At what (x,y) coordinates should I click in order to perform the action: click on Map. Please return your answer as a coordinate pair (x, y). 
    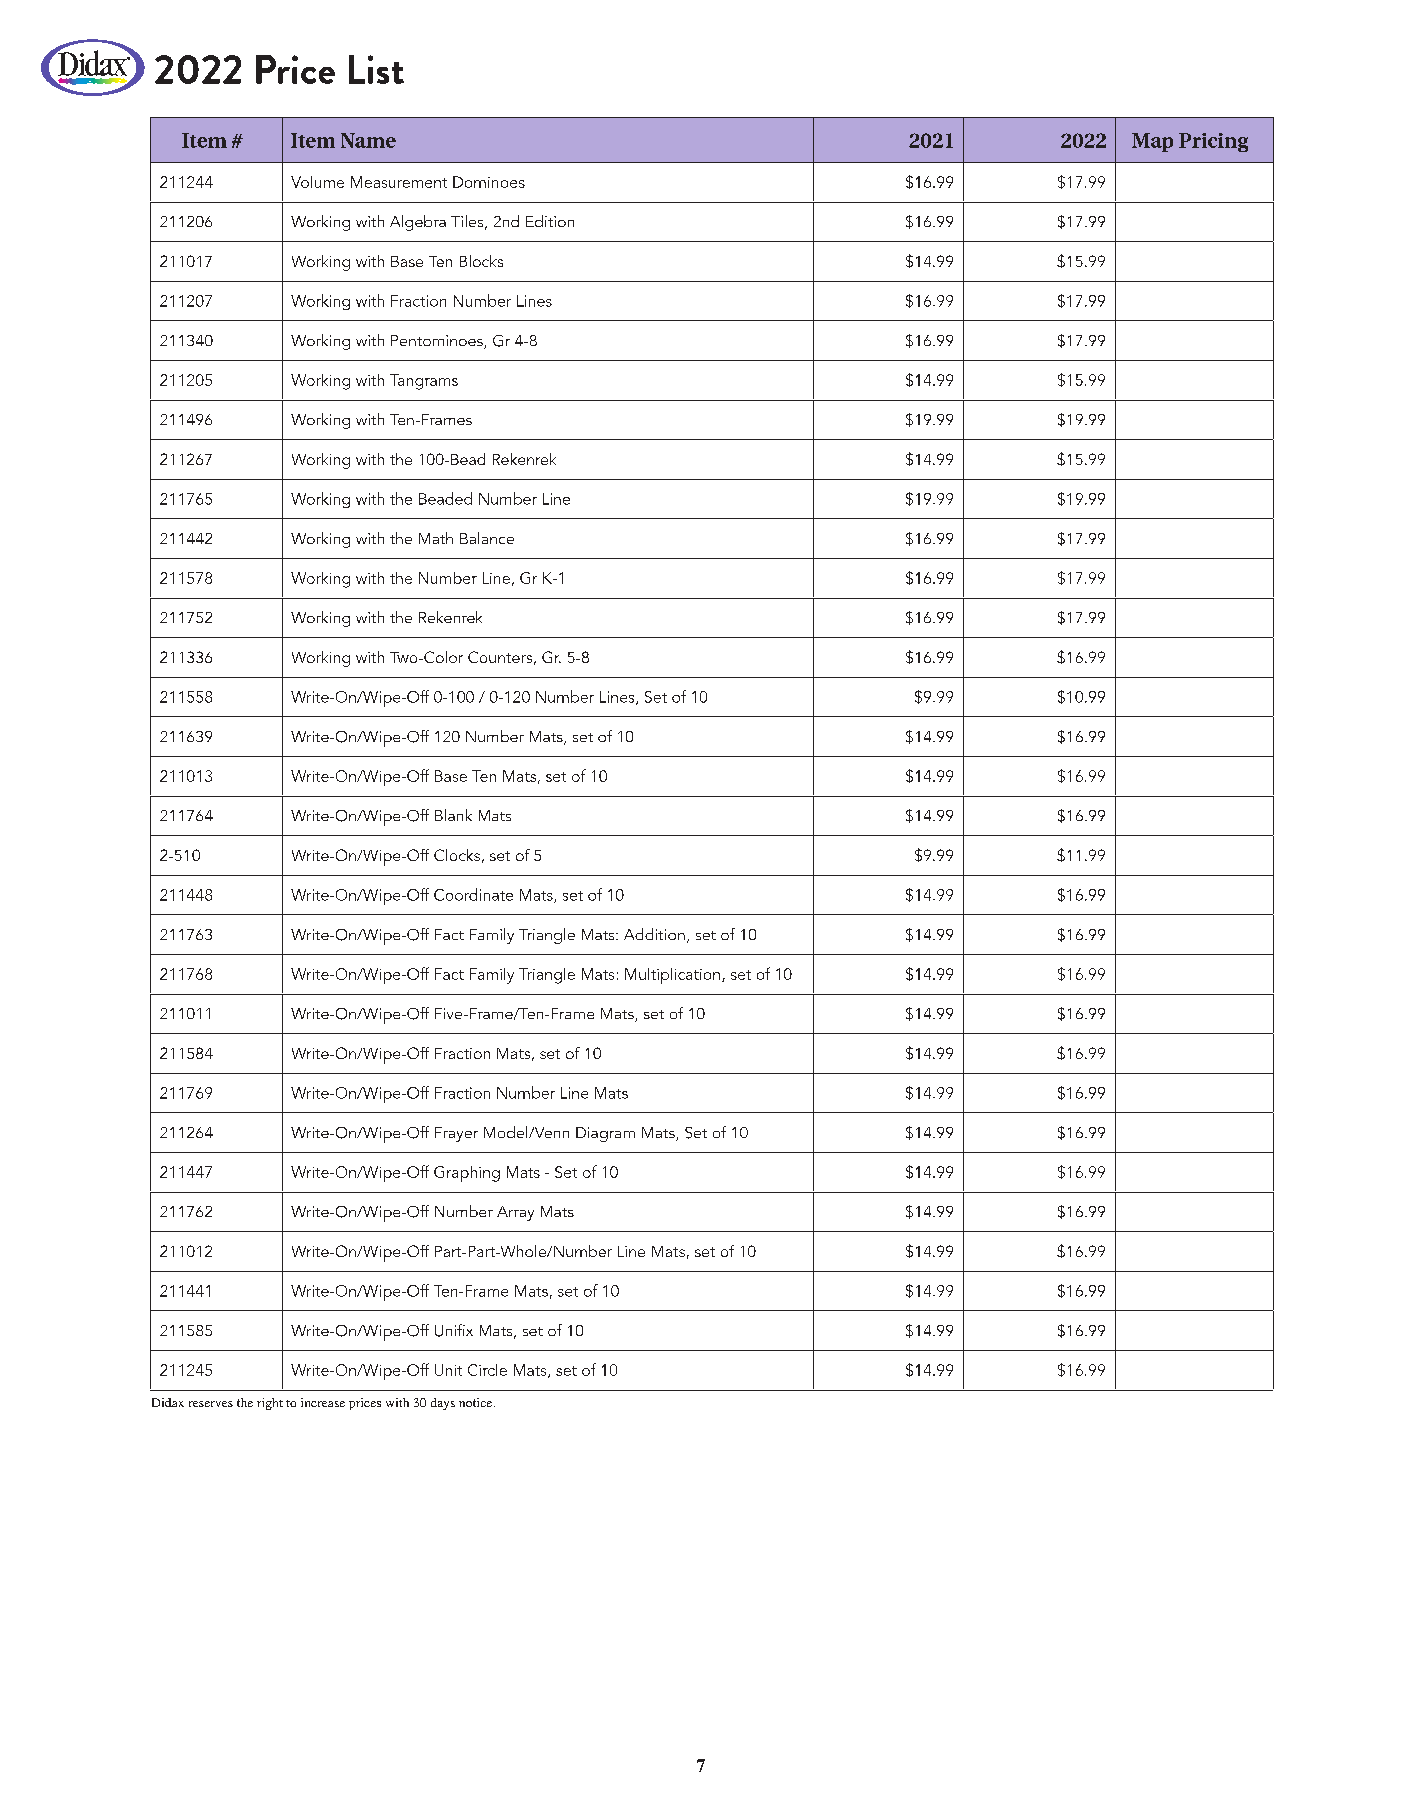
    Looking at the image, I should click on (1152, 142).
